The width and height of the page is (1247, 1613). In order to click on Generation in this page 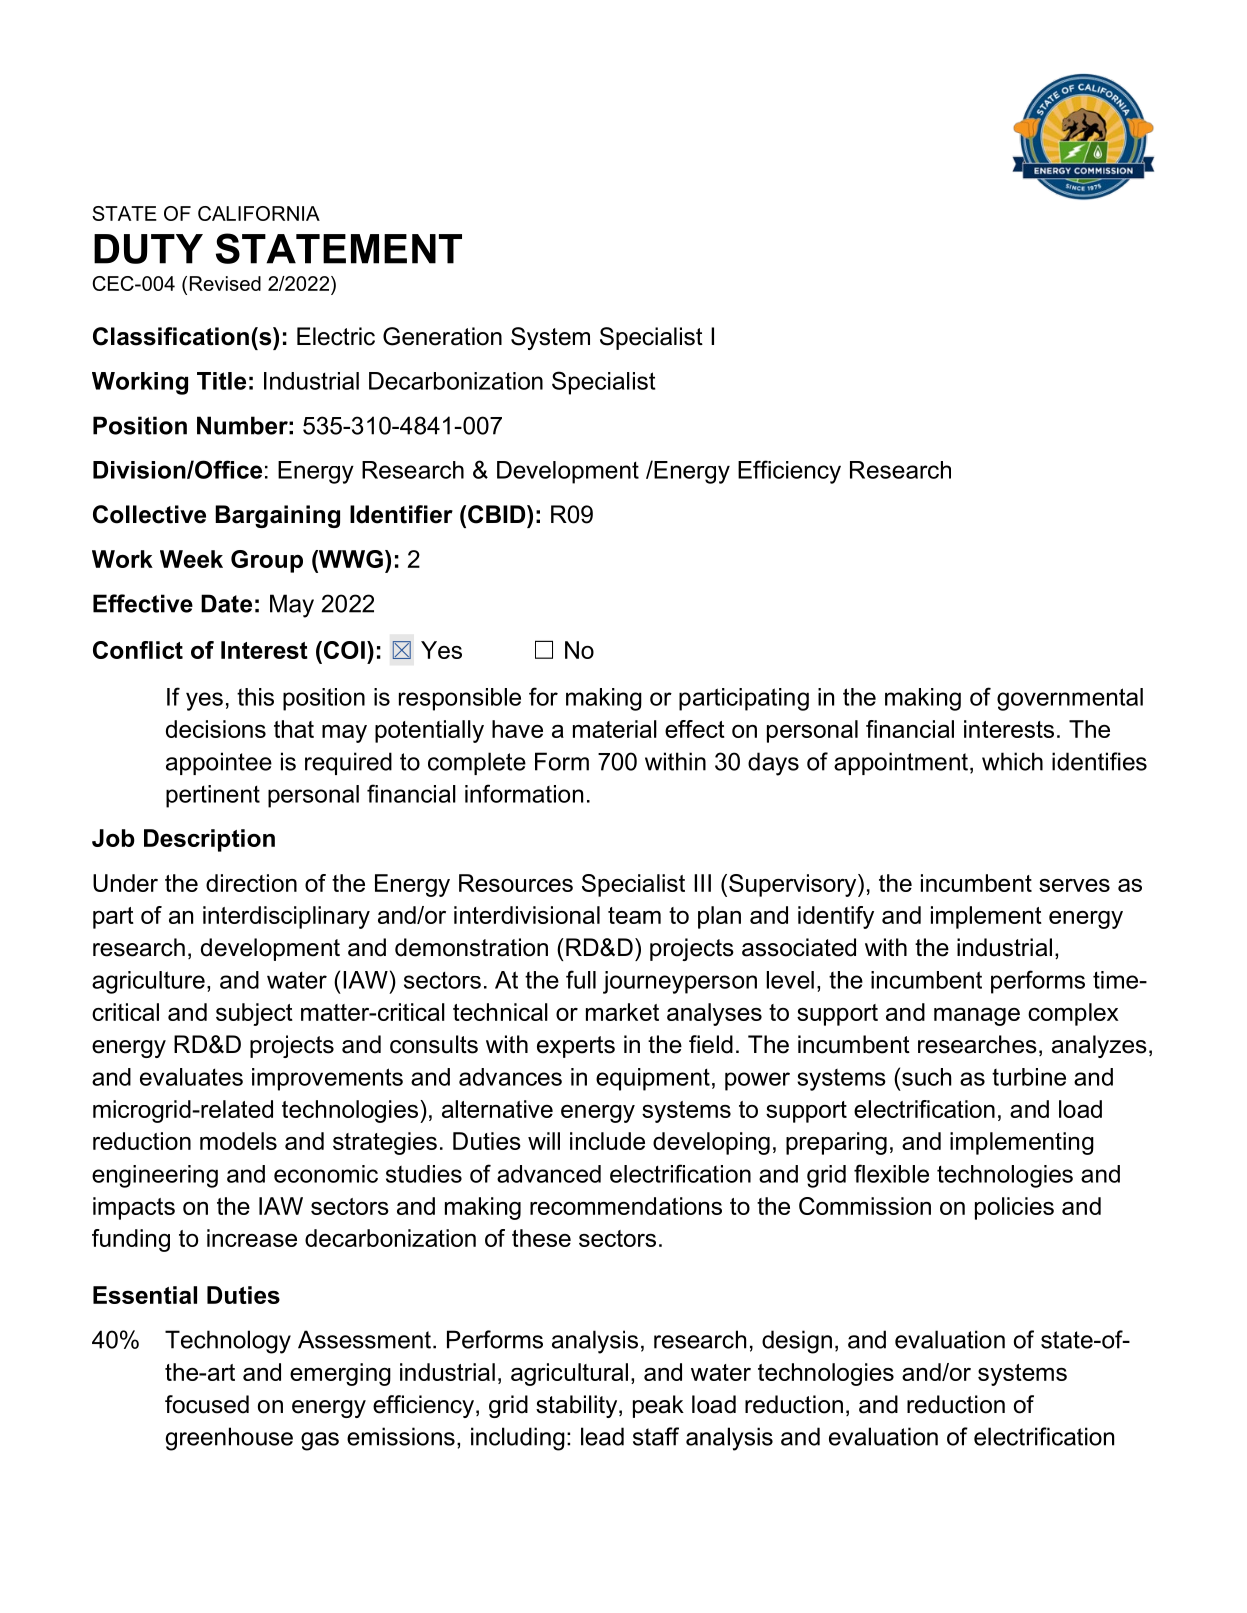, I will do `click(442, 336)`.
